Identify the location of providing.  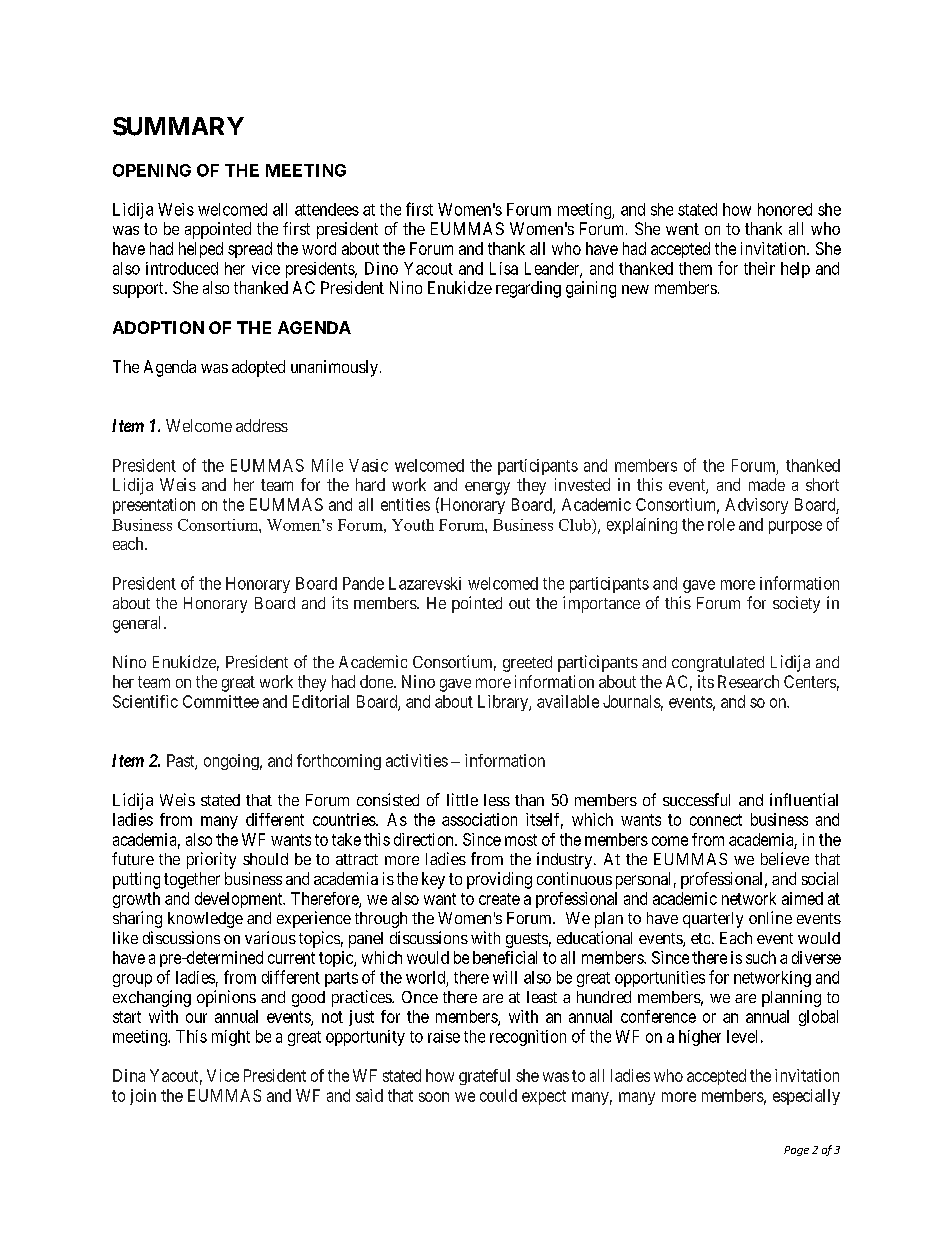
(499, 880).
